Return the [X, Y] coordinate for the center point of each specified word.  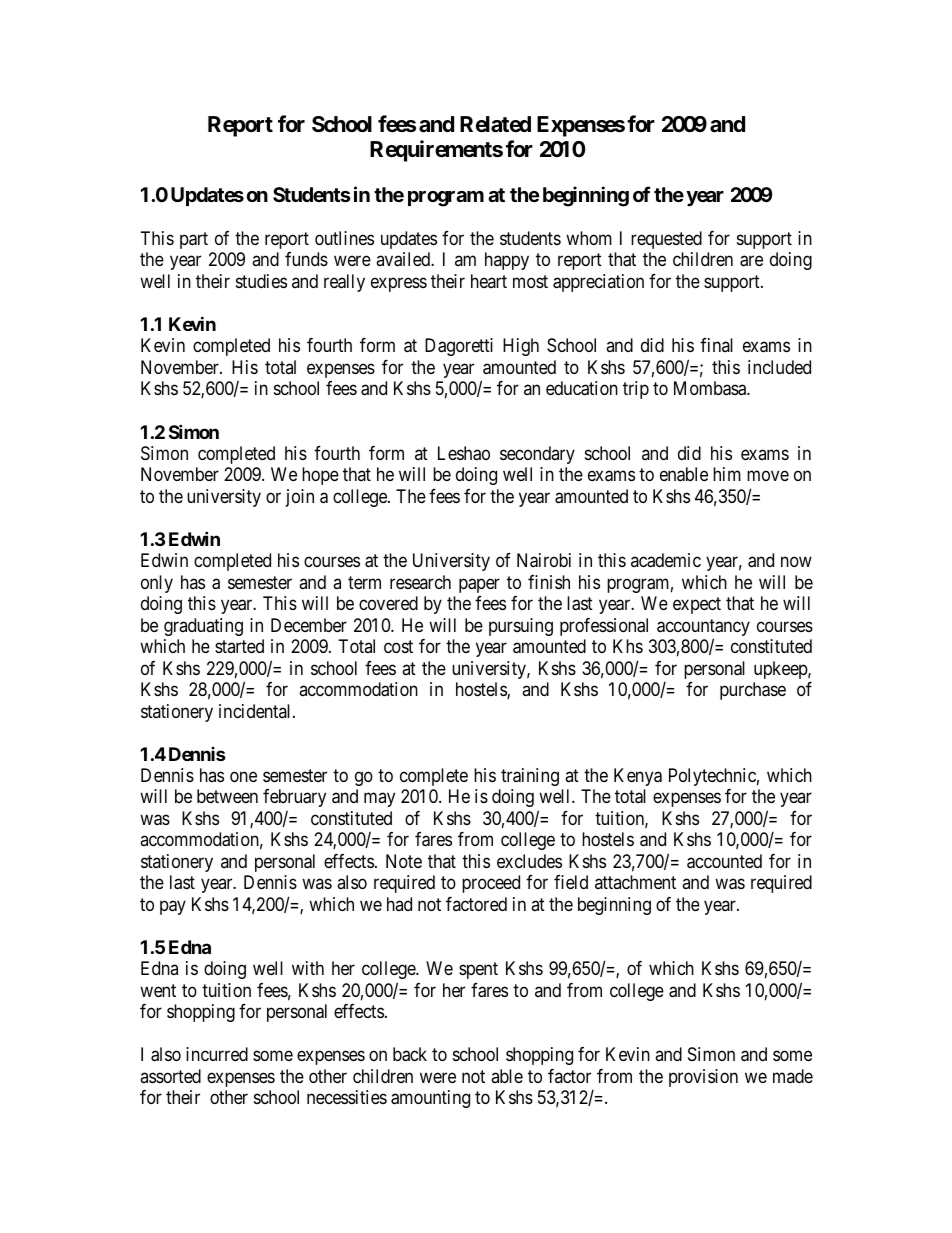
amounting [430, 1099]
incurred [217, 1054]
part [194, 240]
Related [495, 124]
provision [703, 1078]
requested [666, 240]
